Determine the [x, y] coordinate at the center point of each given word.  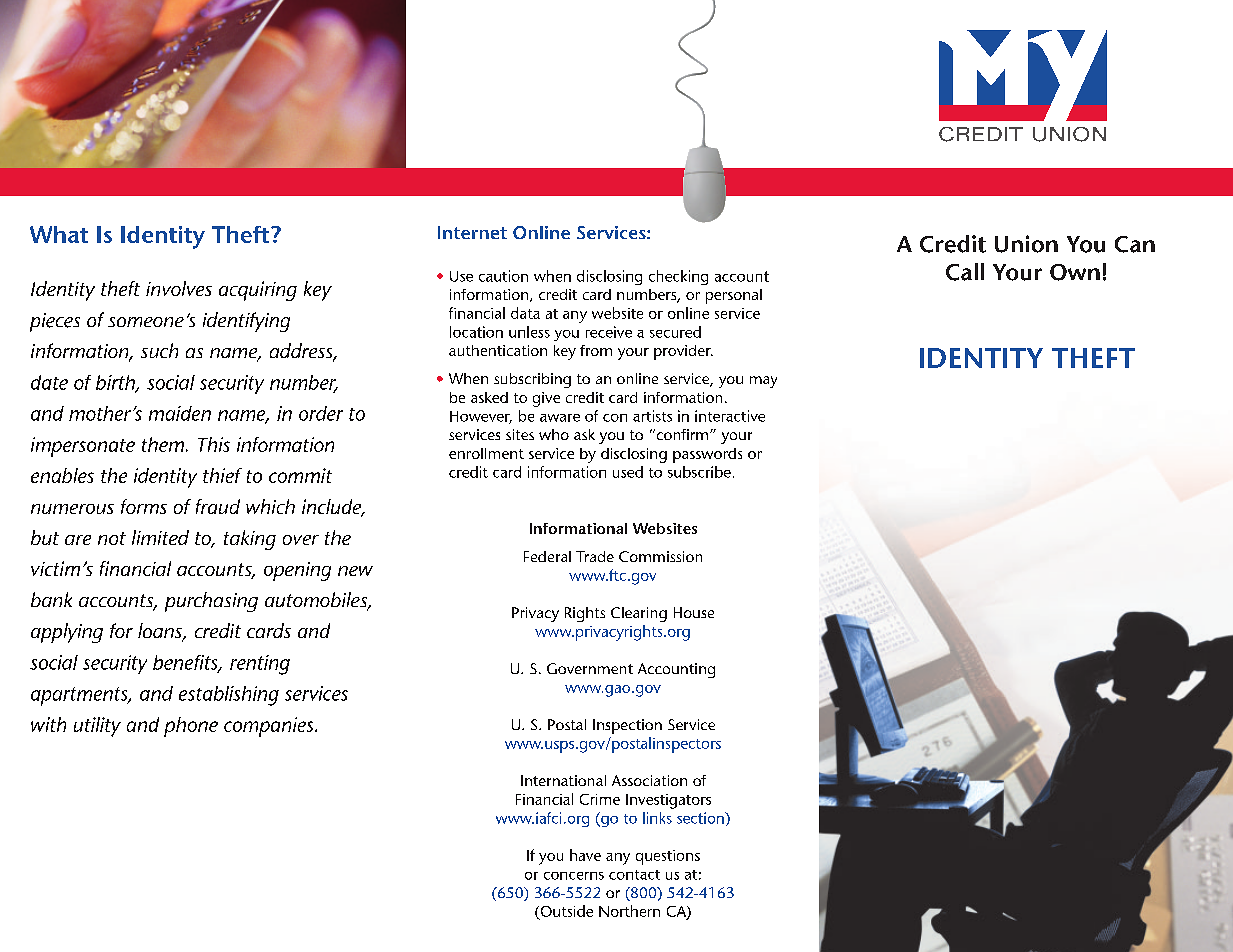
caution [503, 276]
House [694, 612]
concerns [574, 876]
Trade [595, 556]
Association [649, 780]
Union [1026, 244]
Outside [565, 912]
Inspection [627, 726]
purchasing [211, 602]
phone [191, 727]
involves [179, 288]
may [763, 382]
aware [560, 418]
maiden [180, 413]
